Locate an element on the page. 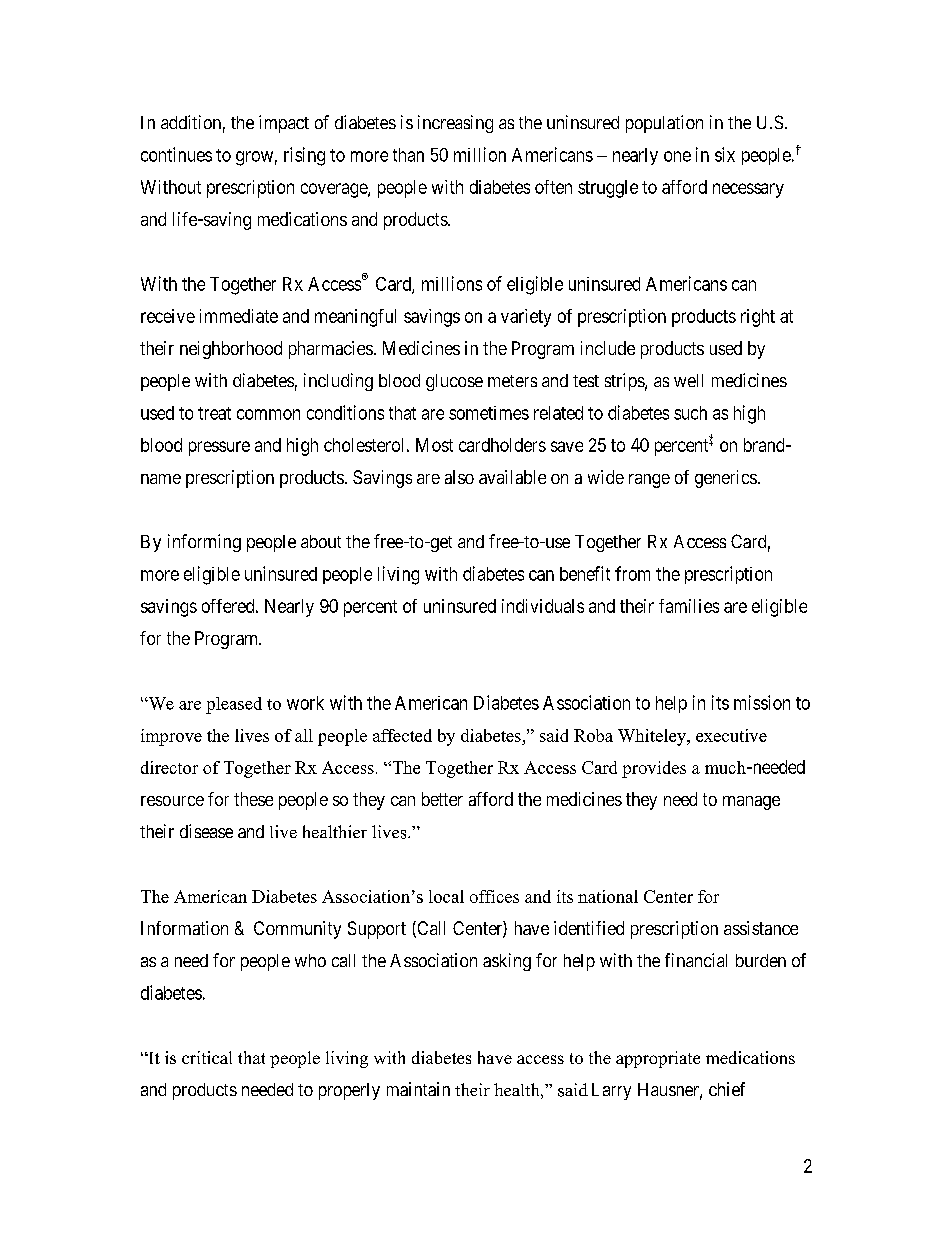 The image size is (952, 1233). generics is located at coordinates (726, 479).
